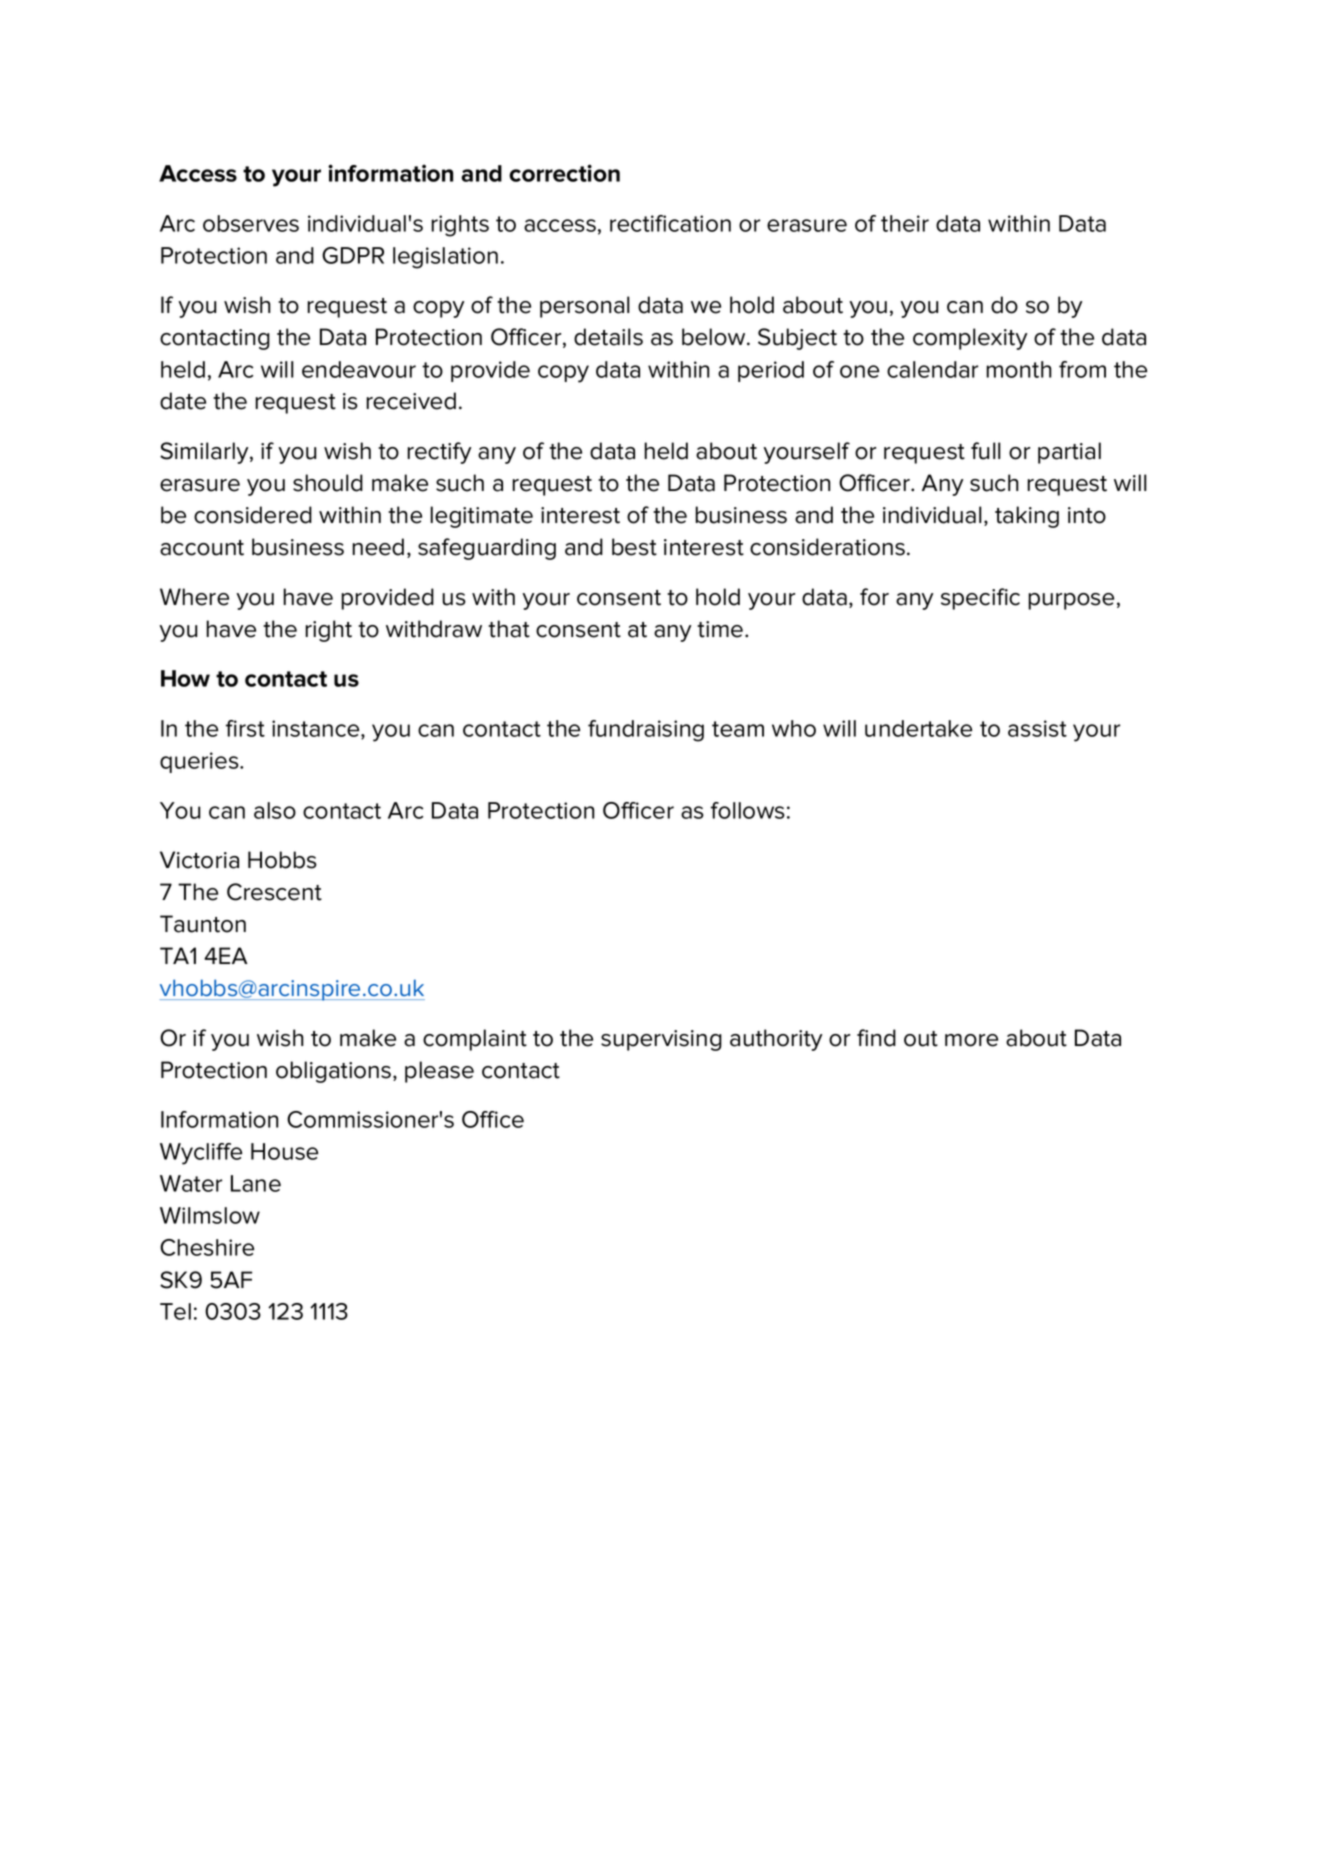 The width and height of the document is (1319, 1865). I want to click on considered, so click(253, 515).
